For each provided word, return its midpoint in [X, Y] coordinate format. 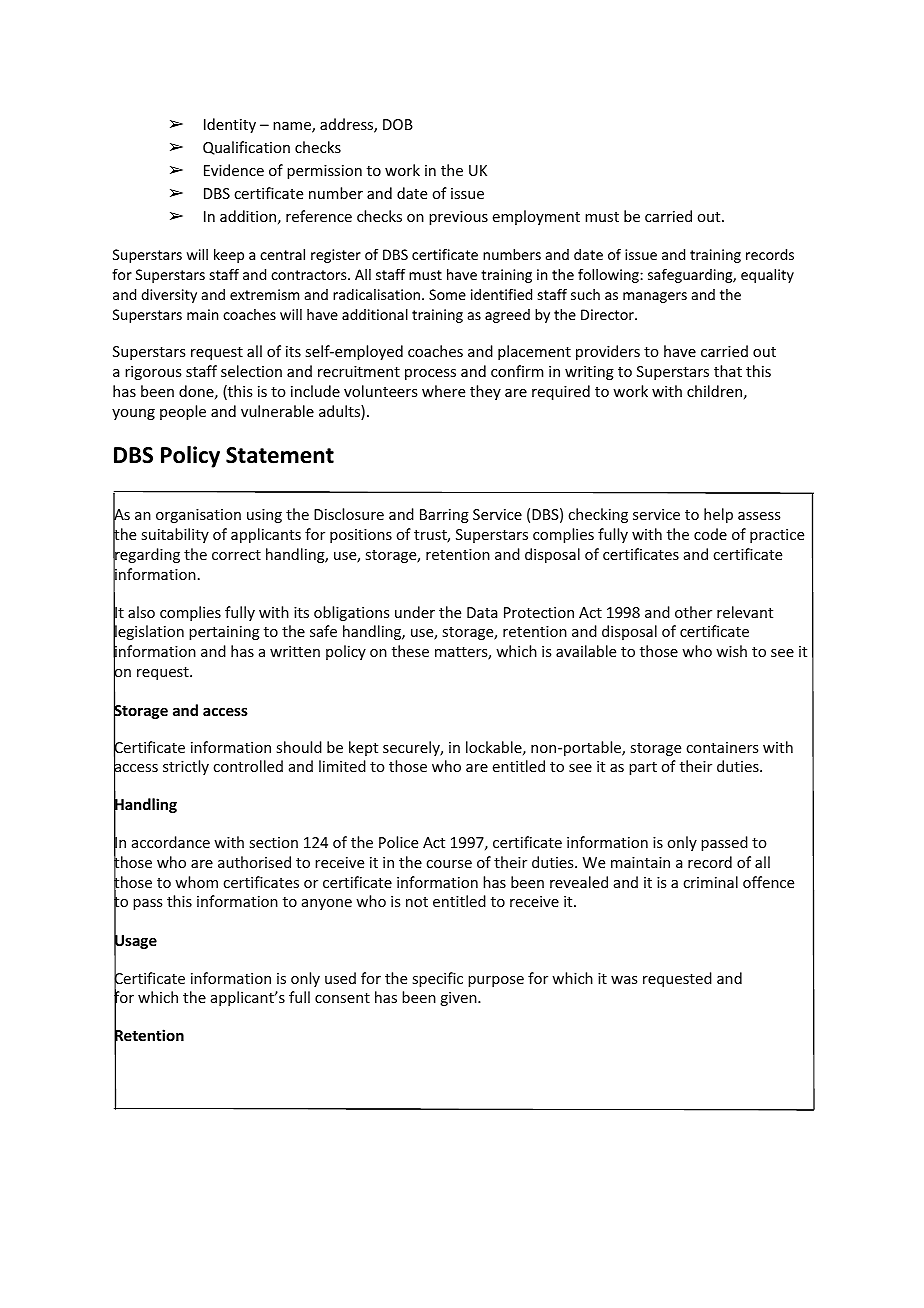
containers [722, 747]
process [430, 374]
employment [536, 217]
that [728, 371]
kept [363, 748]
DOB [398, 124]
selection [251, 371]
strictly [186, 767]
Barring [444, 516]
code [710, 534]
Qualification [246, 148]
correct [236, 555]
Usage [135, 942]
